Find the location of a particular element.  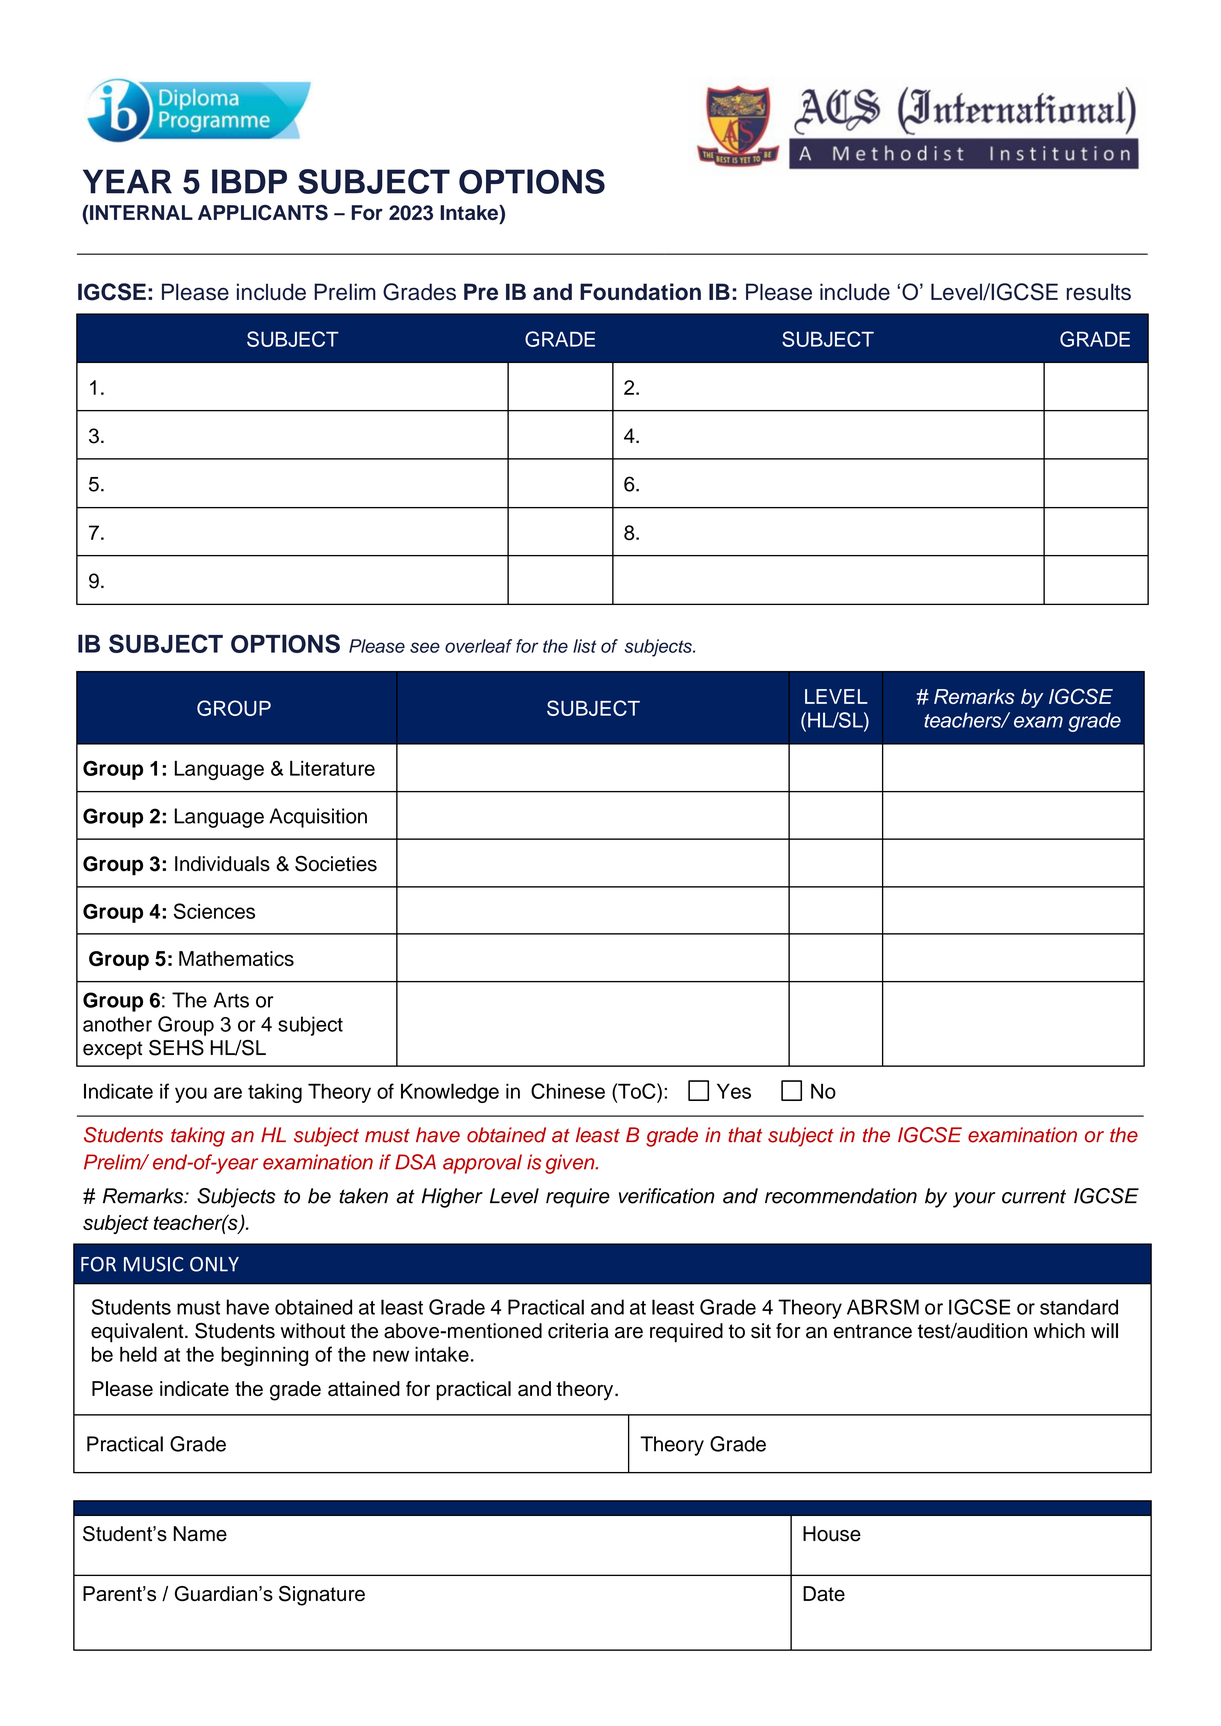

Date is located at coordinates (824, 1594).
